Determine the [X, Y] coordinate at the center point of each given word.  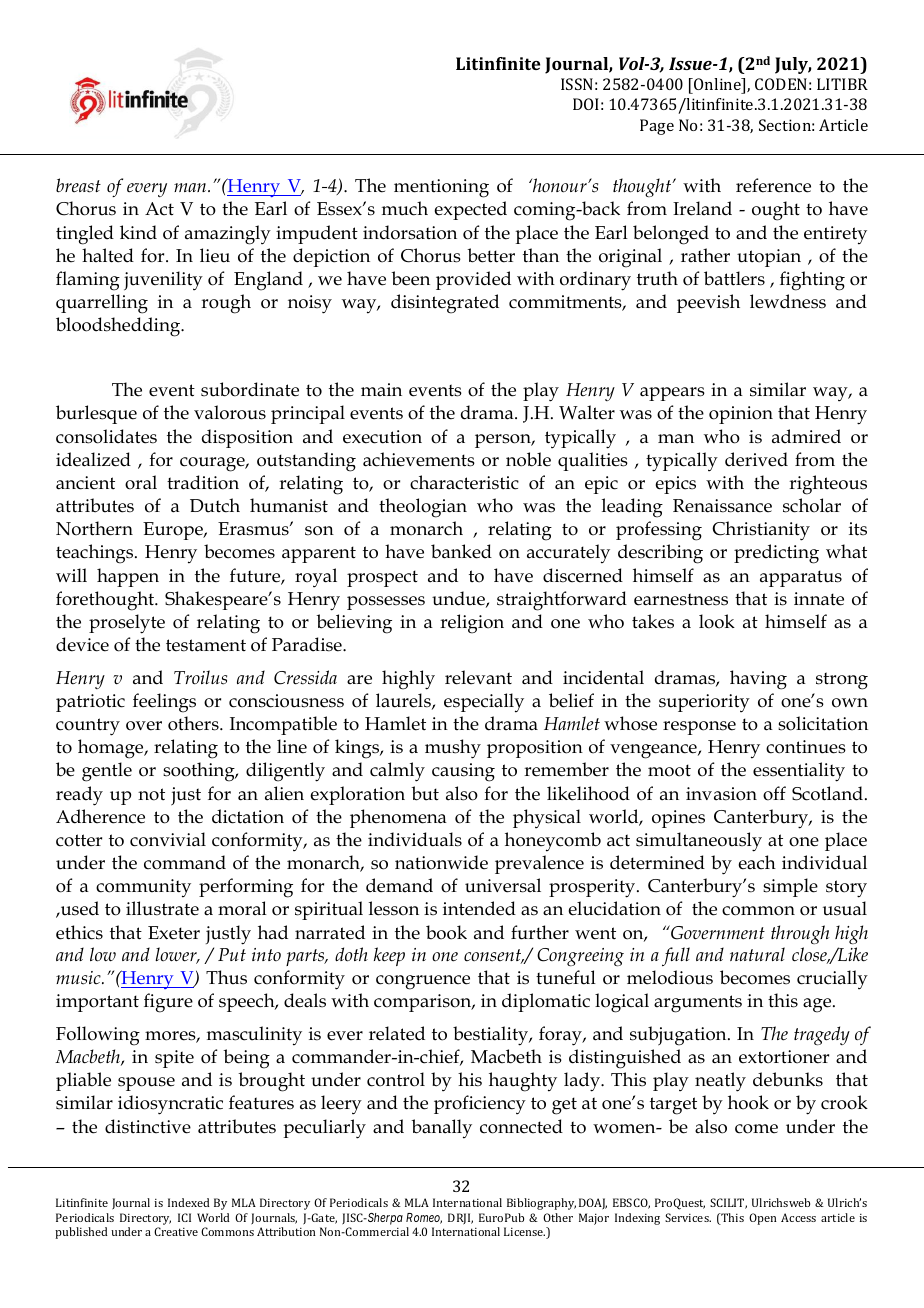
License [524, 1231]
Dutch [215, 505]
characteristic [464, 482]
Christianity [761, 531]
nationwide [441, 862]
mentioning [441, 188]
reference [773, 185]
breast [78, 185]
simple [790, 887]
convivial [168, 839]
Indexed [189, 1202]
